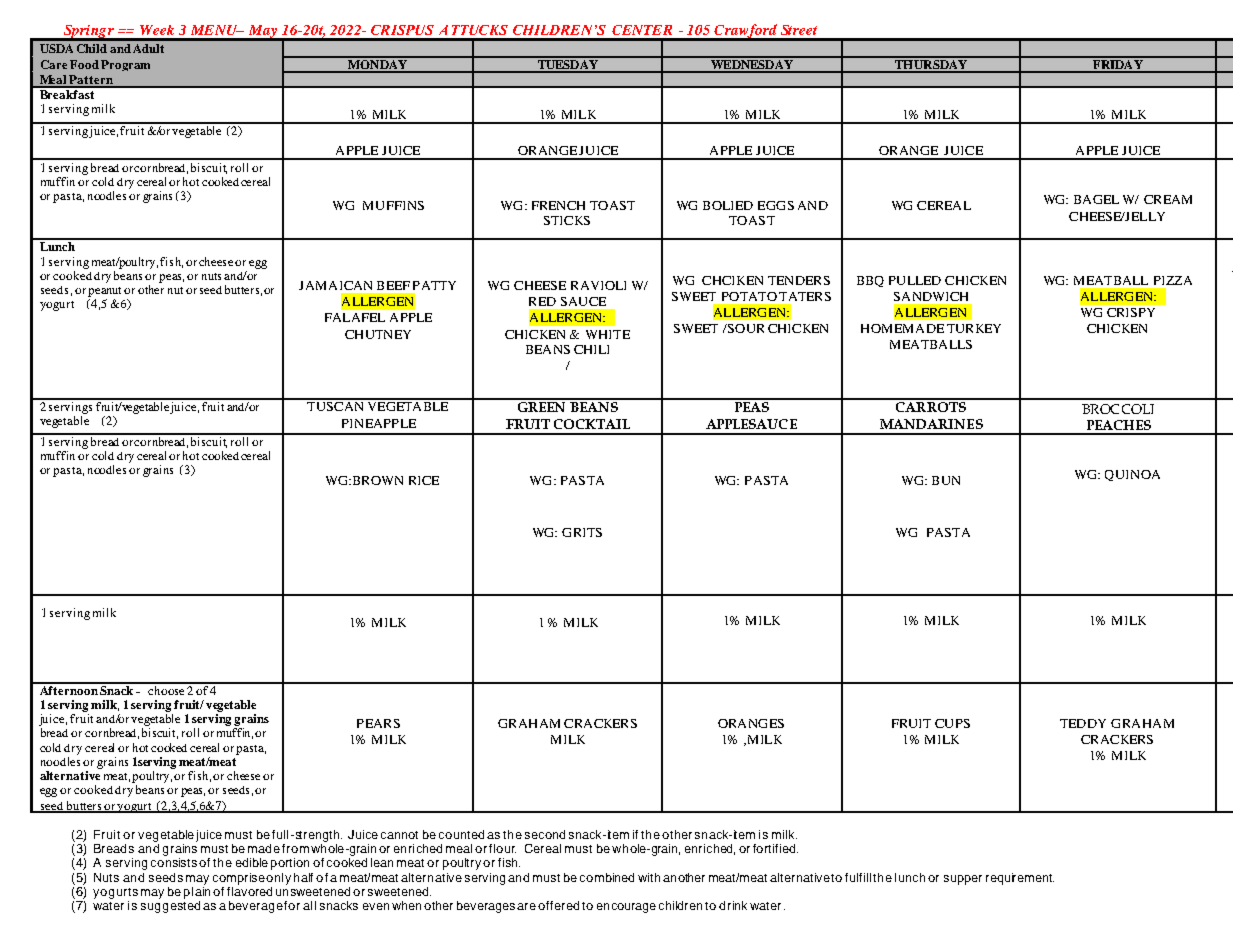 Image resolution: width=1233 pixels, height=952 pixels. Describe the element at coordinates (197, 891) in the screenshot. I see `plain` at that location.
